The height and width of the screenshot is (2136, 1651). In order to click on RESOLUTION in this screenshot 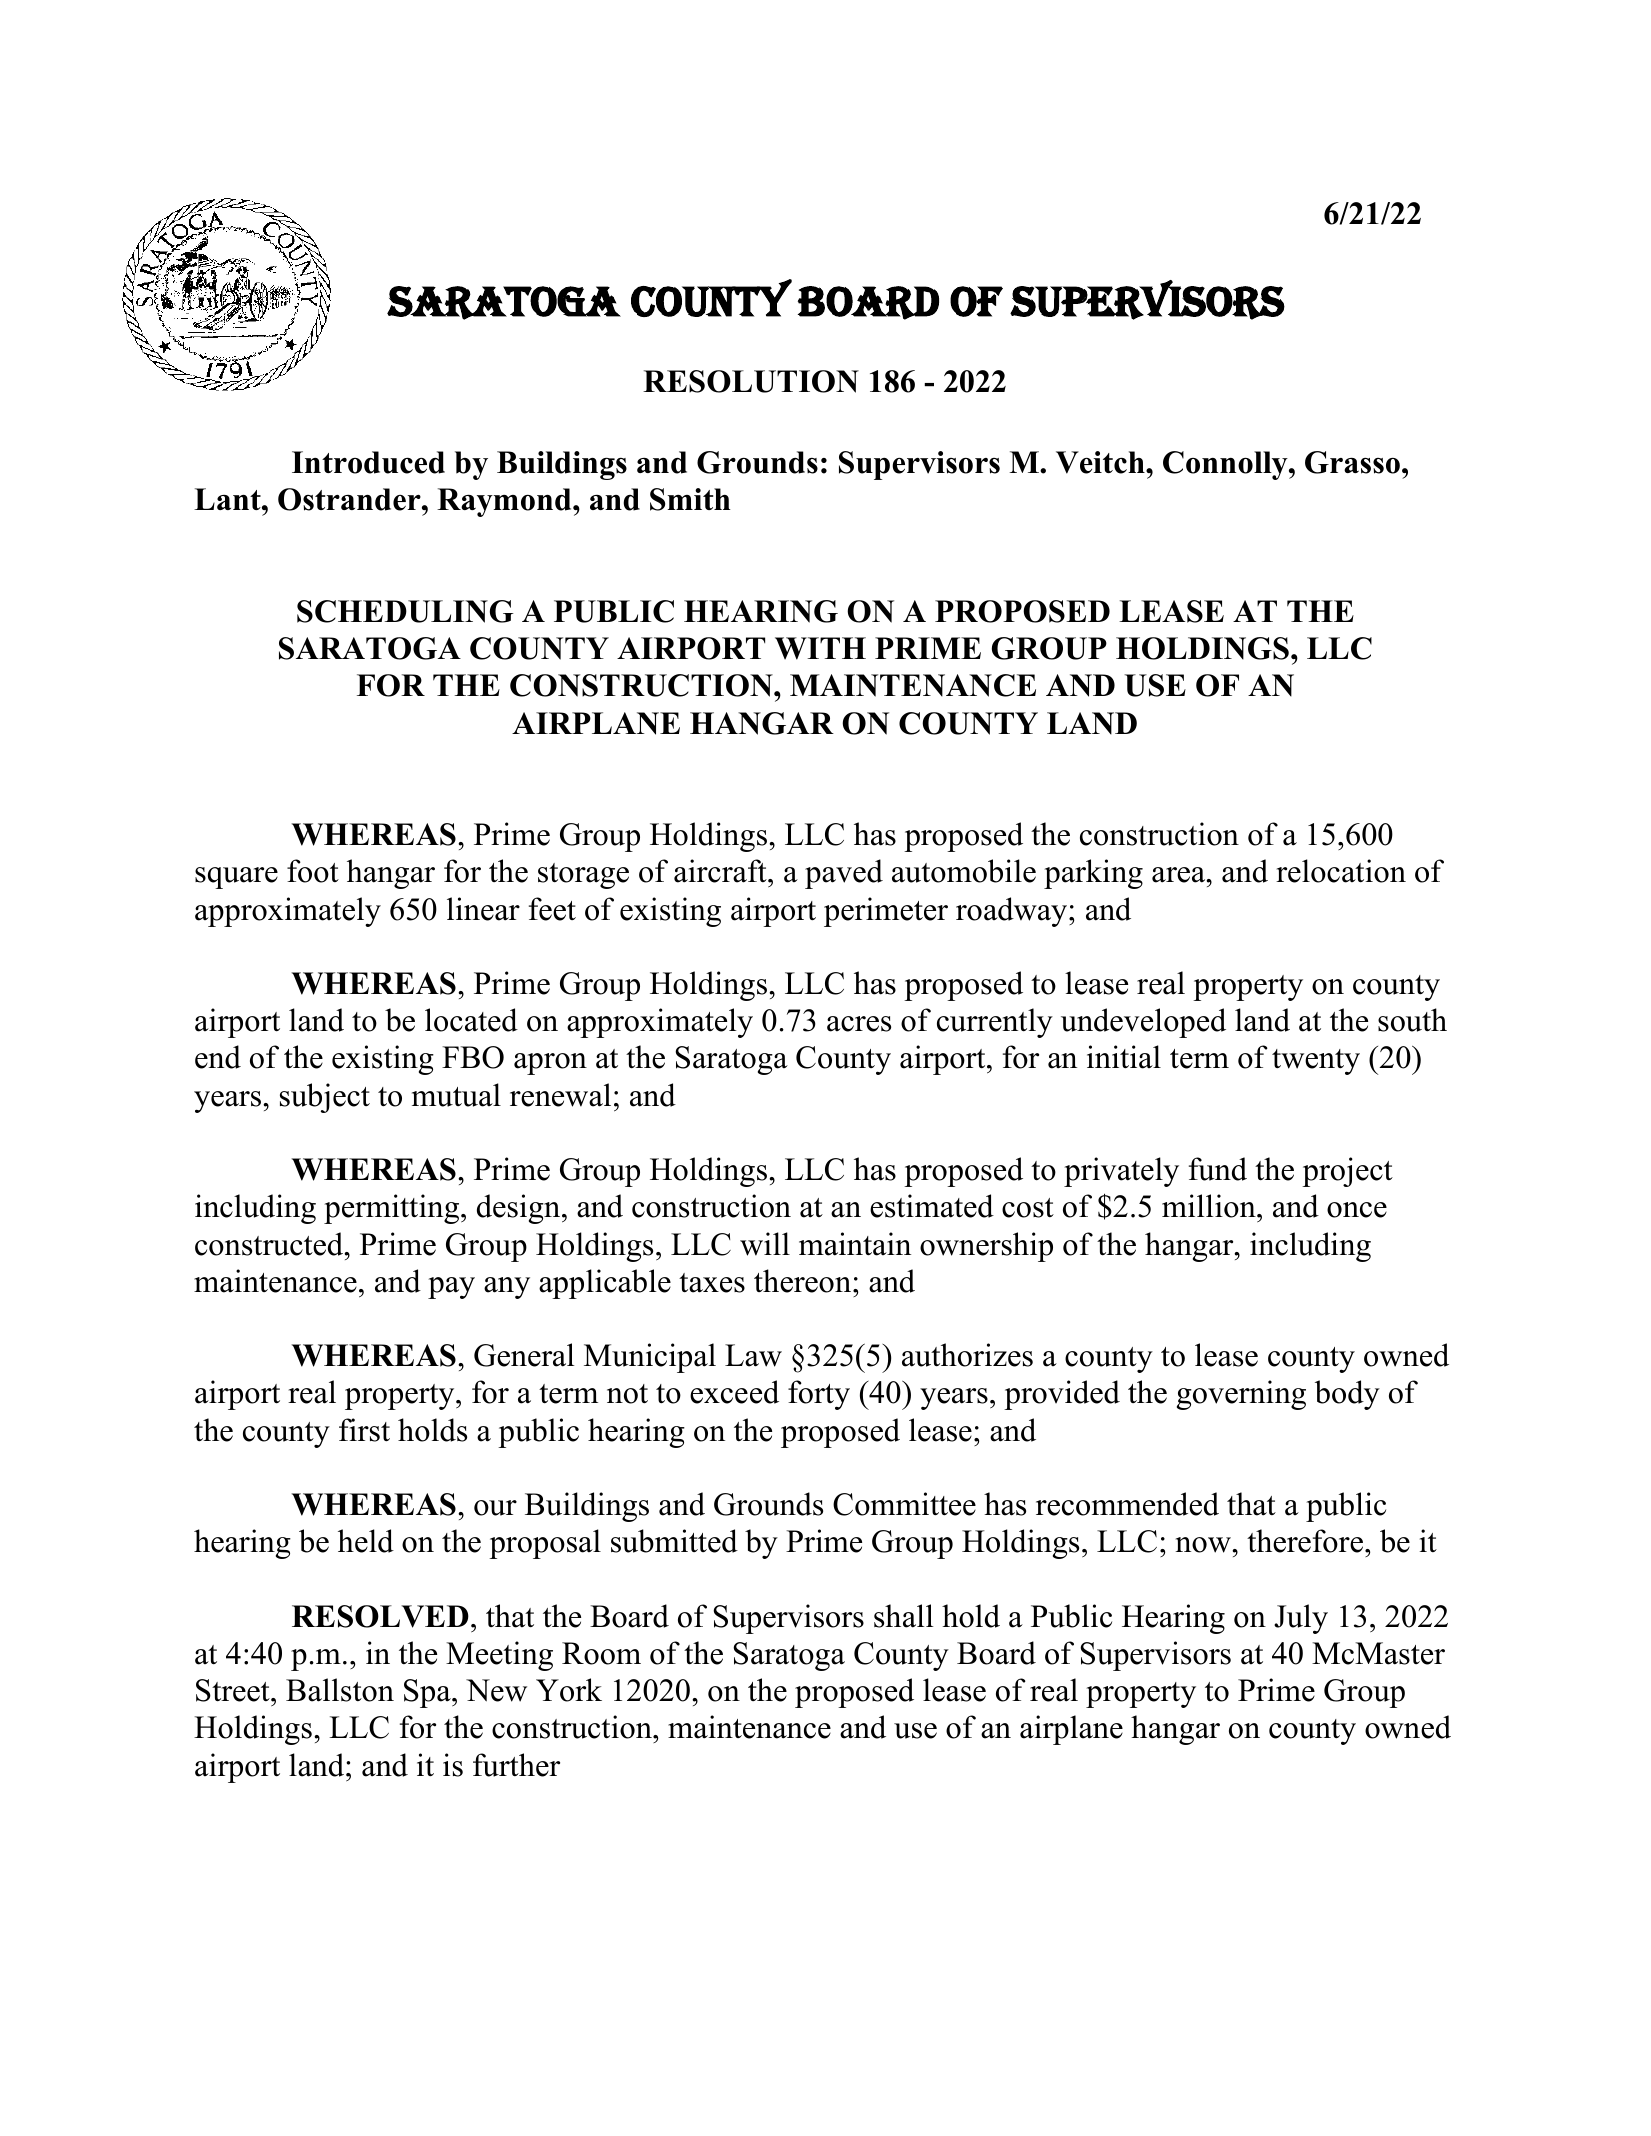, I will do `click(751, 381)`.
